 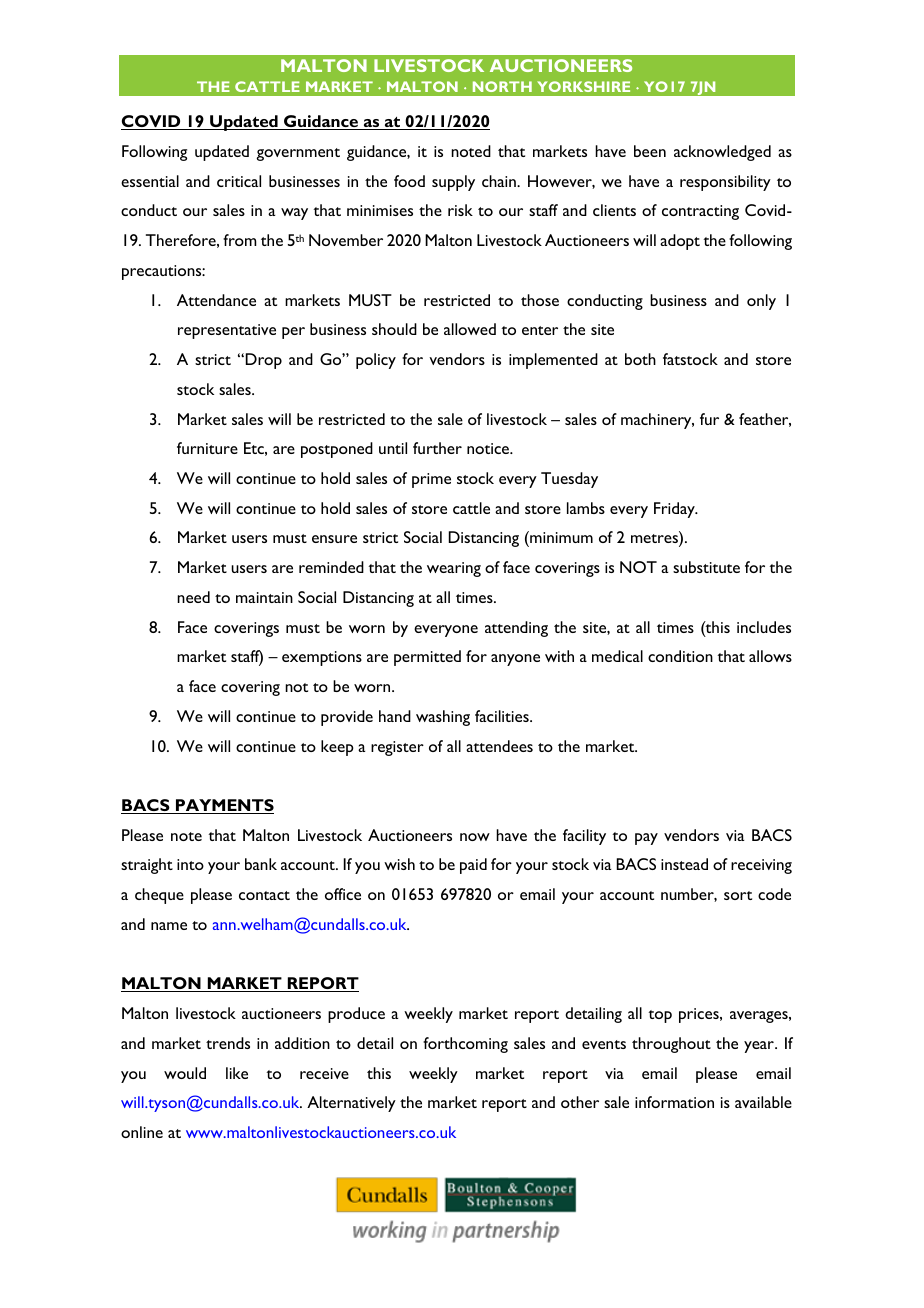 What do you see at coordinates (237, 1073) in the screenshot?
I see `like` at bounding box center [237, 1073].
